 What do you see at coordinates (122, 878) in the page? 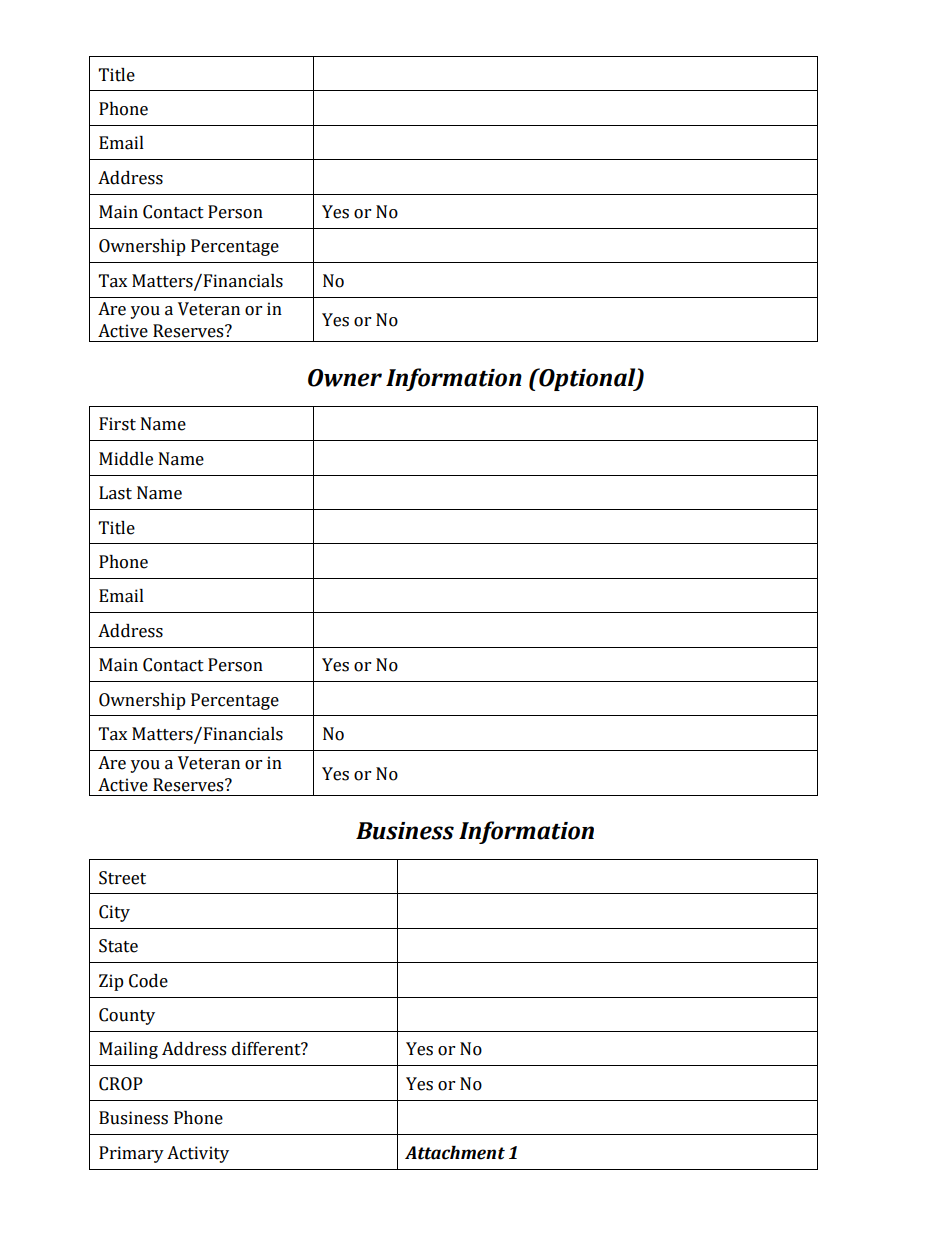
I see `Street` at bounding box center [122, 878].
